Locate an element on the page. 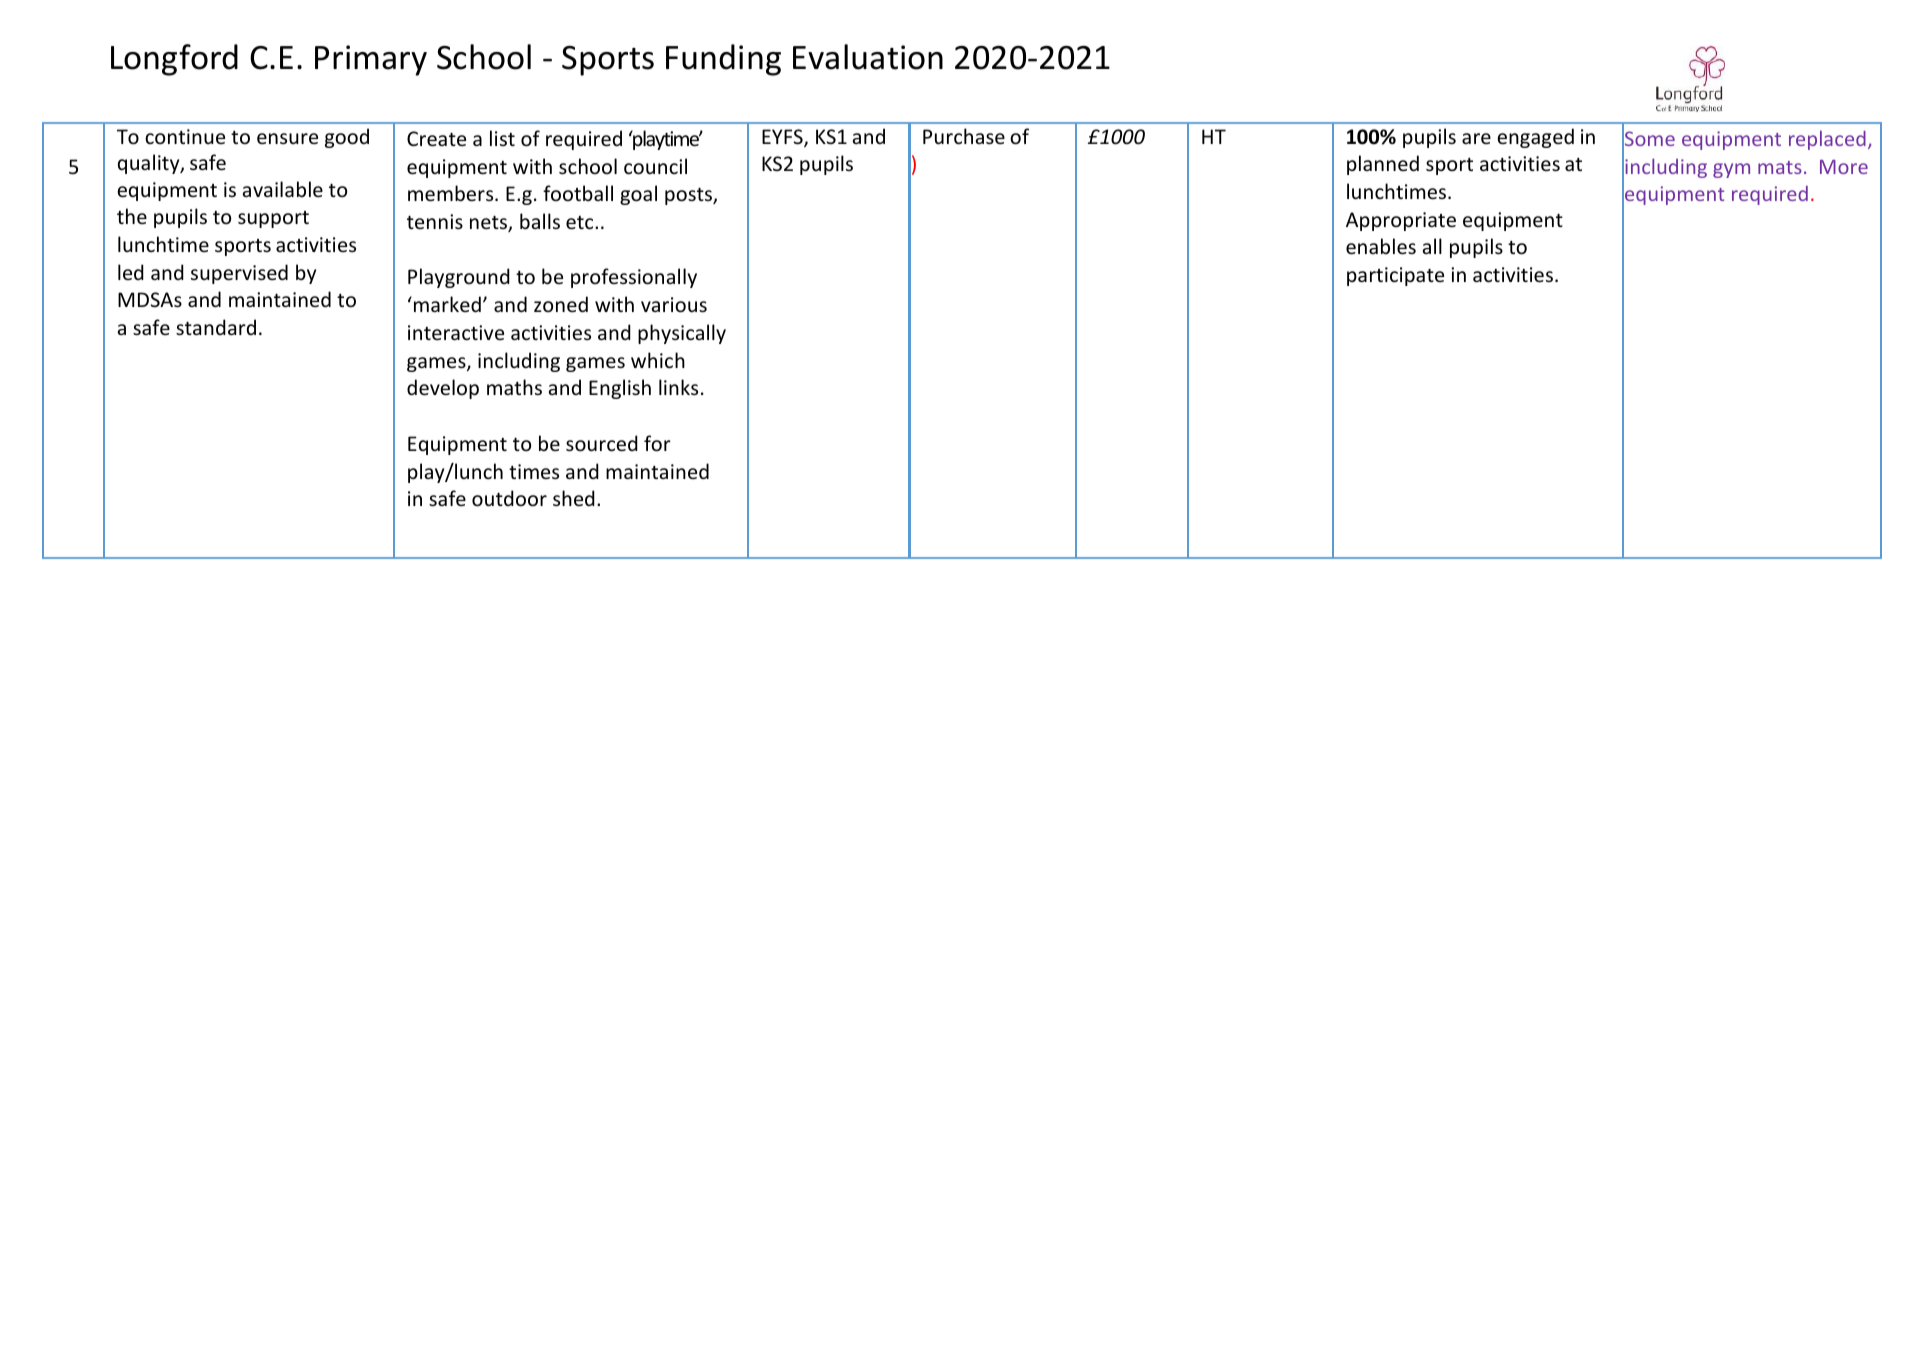  develop is located at coordinates (443, 389).
